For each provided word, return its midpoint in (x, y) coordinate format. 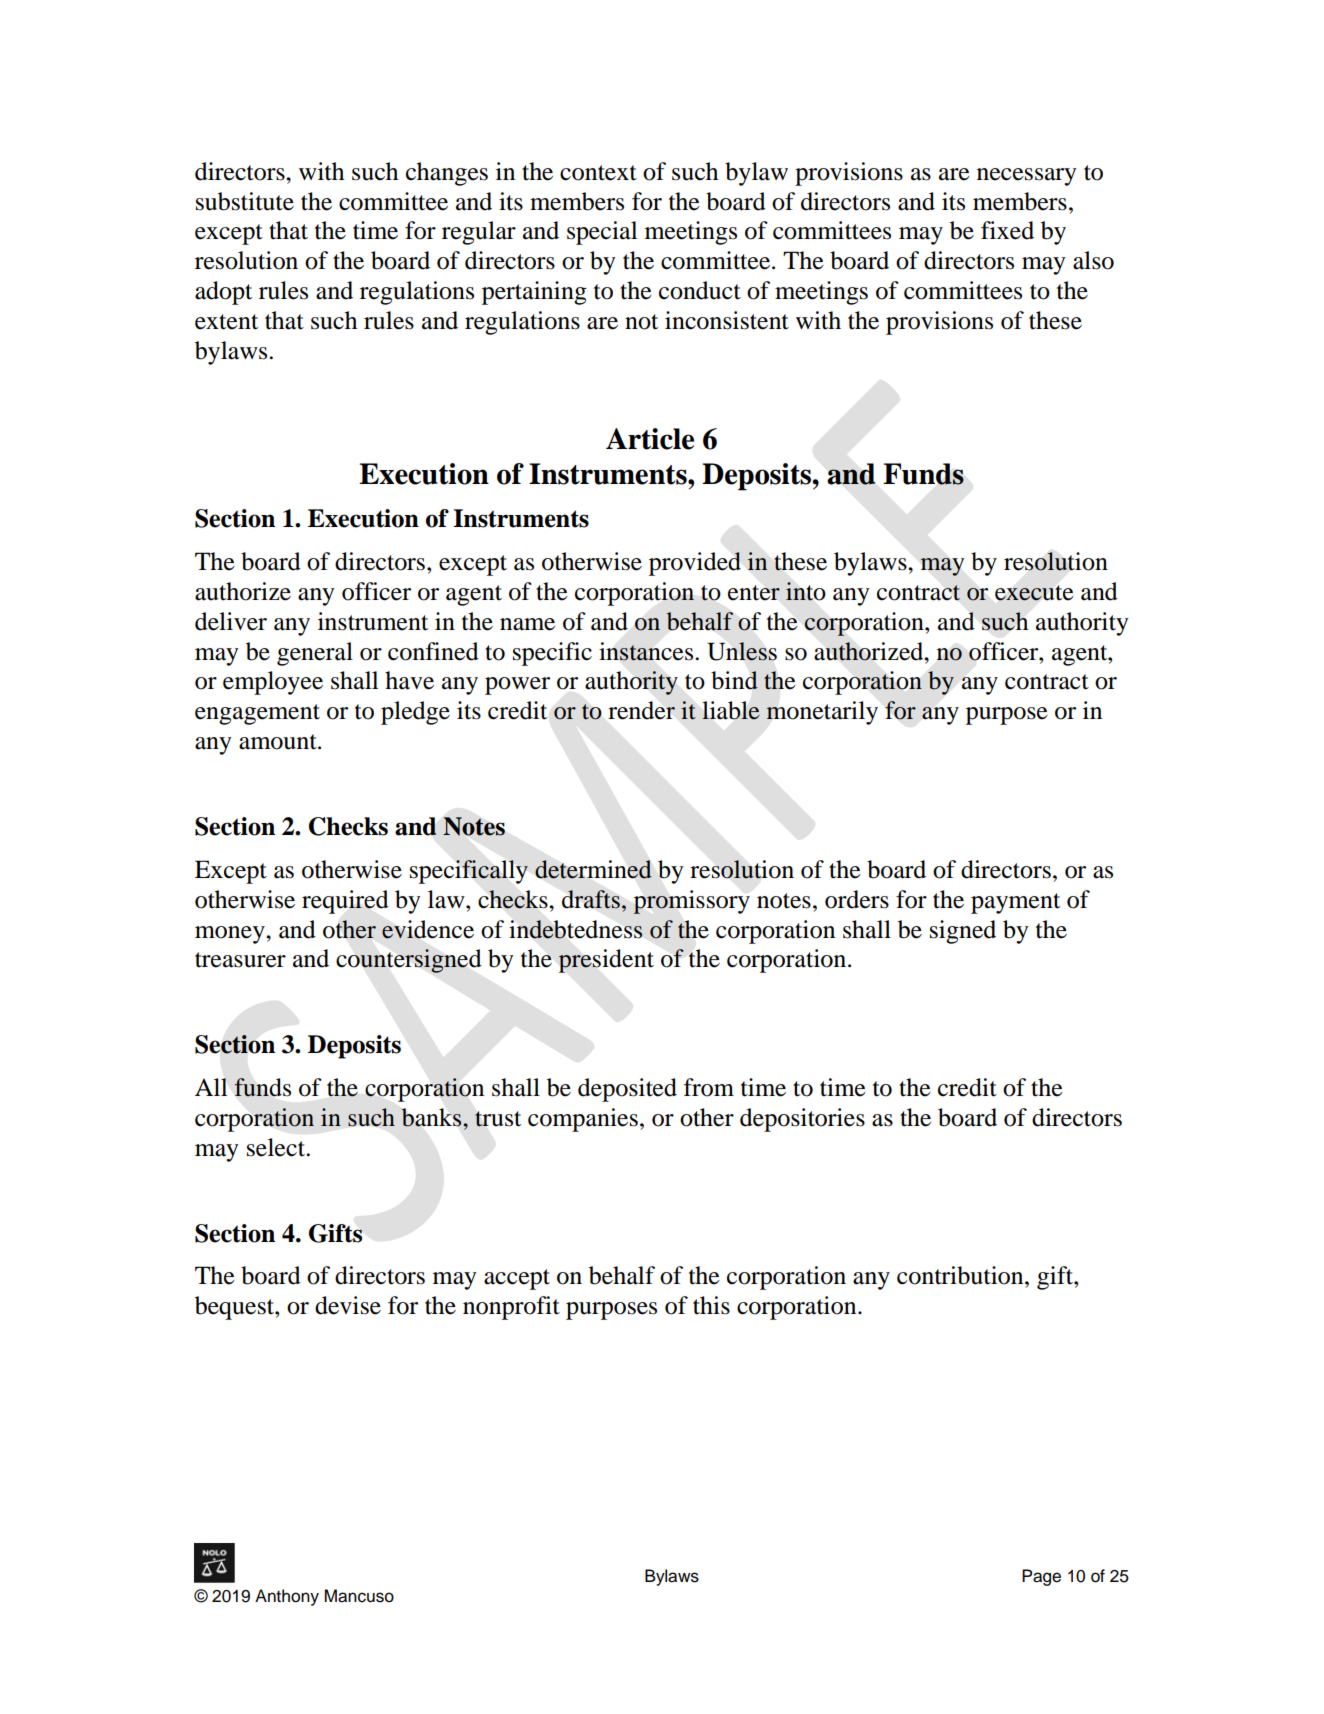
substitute (245, 201)
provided (695, 564)
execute (1034, 593)
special (602, 233)
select (277, 1147)
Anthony (287, 1597)
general (315, 654)
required (345, 902)
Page (1041, 1577)
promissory (691, 902)
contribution (961, 1275)
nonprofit (511, 1308)
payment (1015, 903)
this (711, 1305)
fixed (1007, 230)
